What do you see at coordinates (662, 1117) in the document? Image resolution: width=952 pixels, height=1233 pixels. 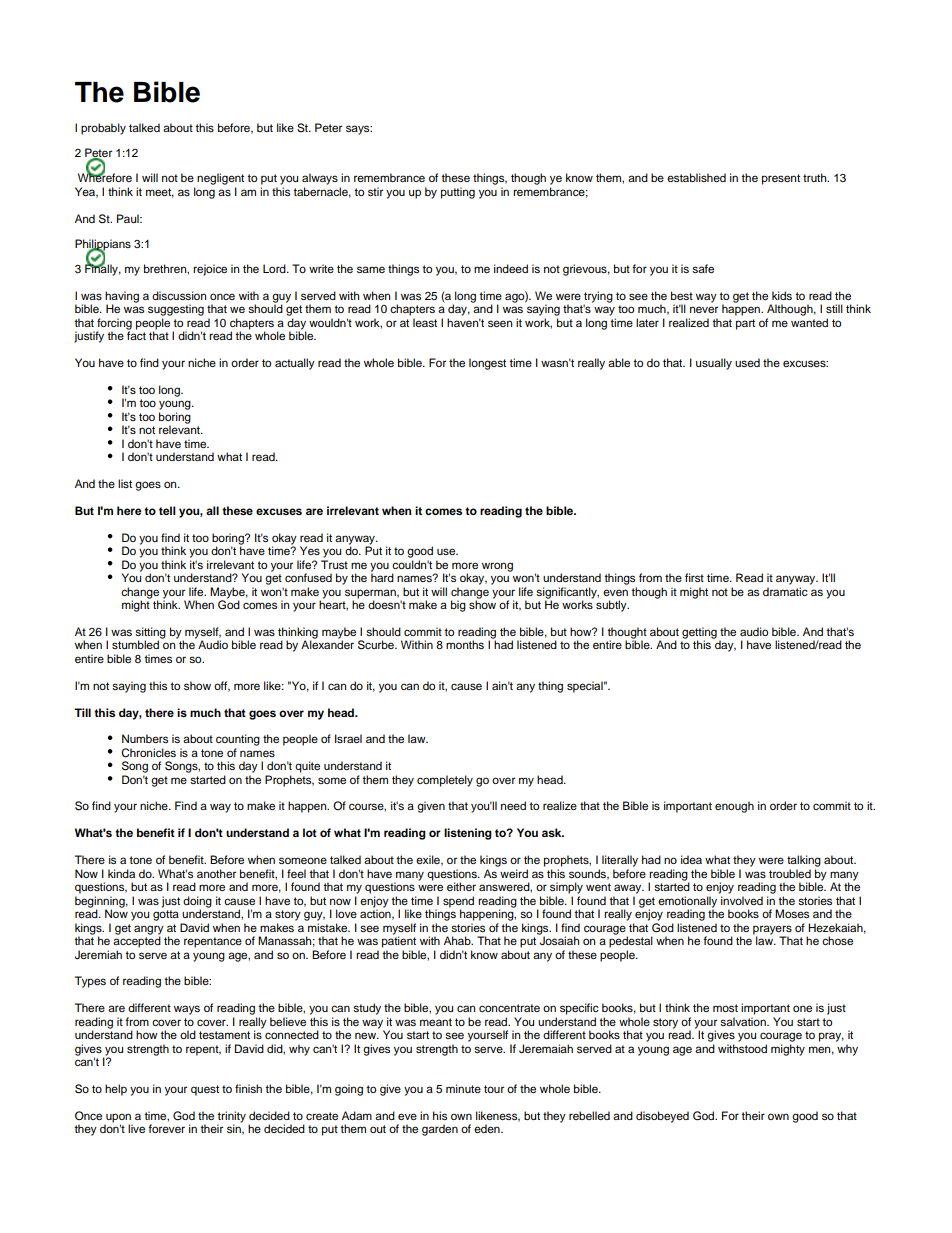 I see `disobeyed` at bounding box center [662, 1117].
